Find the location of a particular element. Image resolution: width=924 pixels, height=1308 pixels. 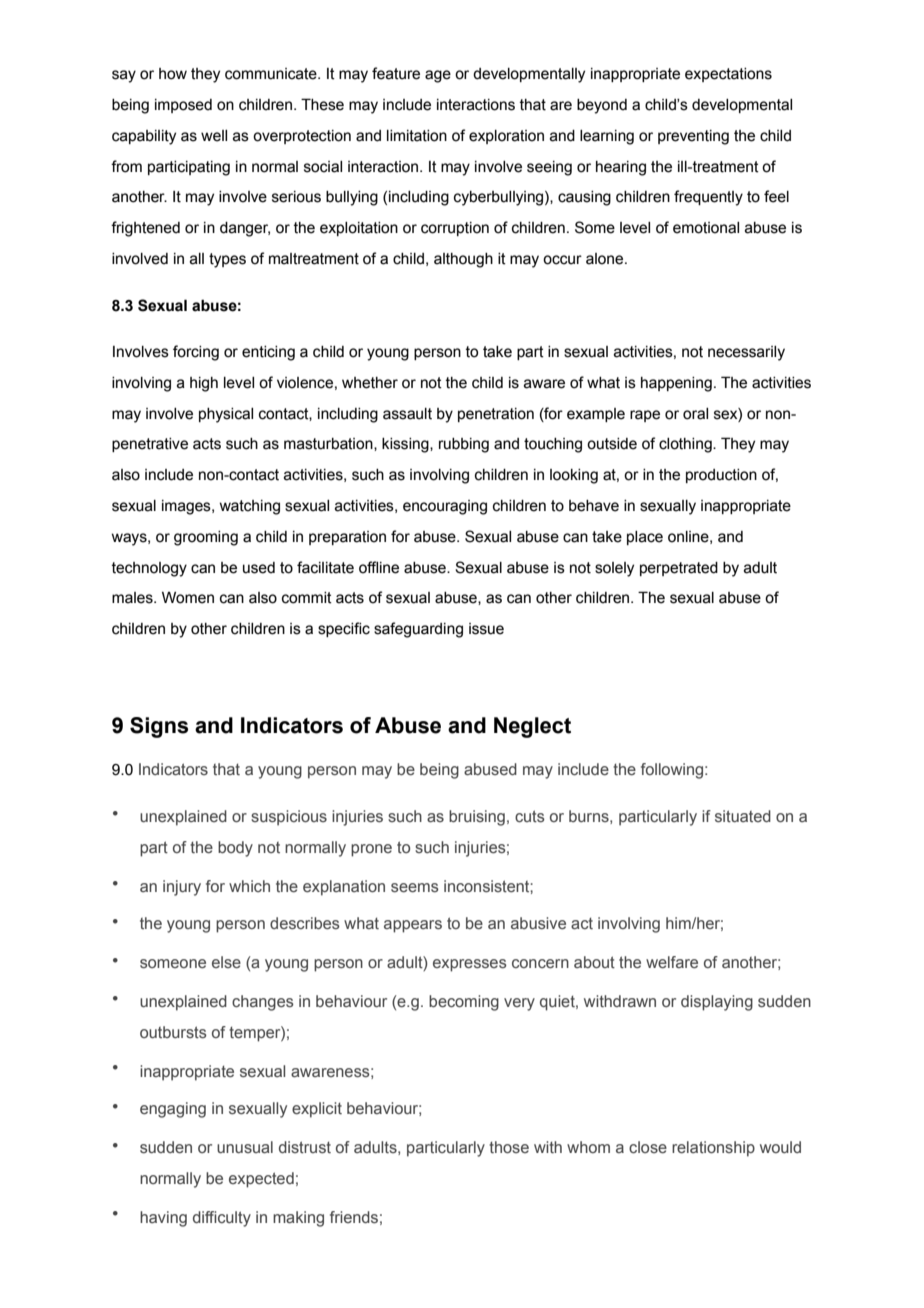

safeguarding is located at coordinates (418, 630).
